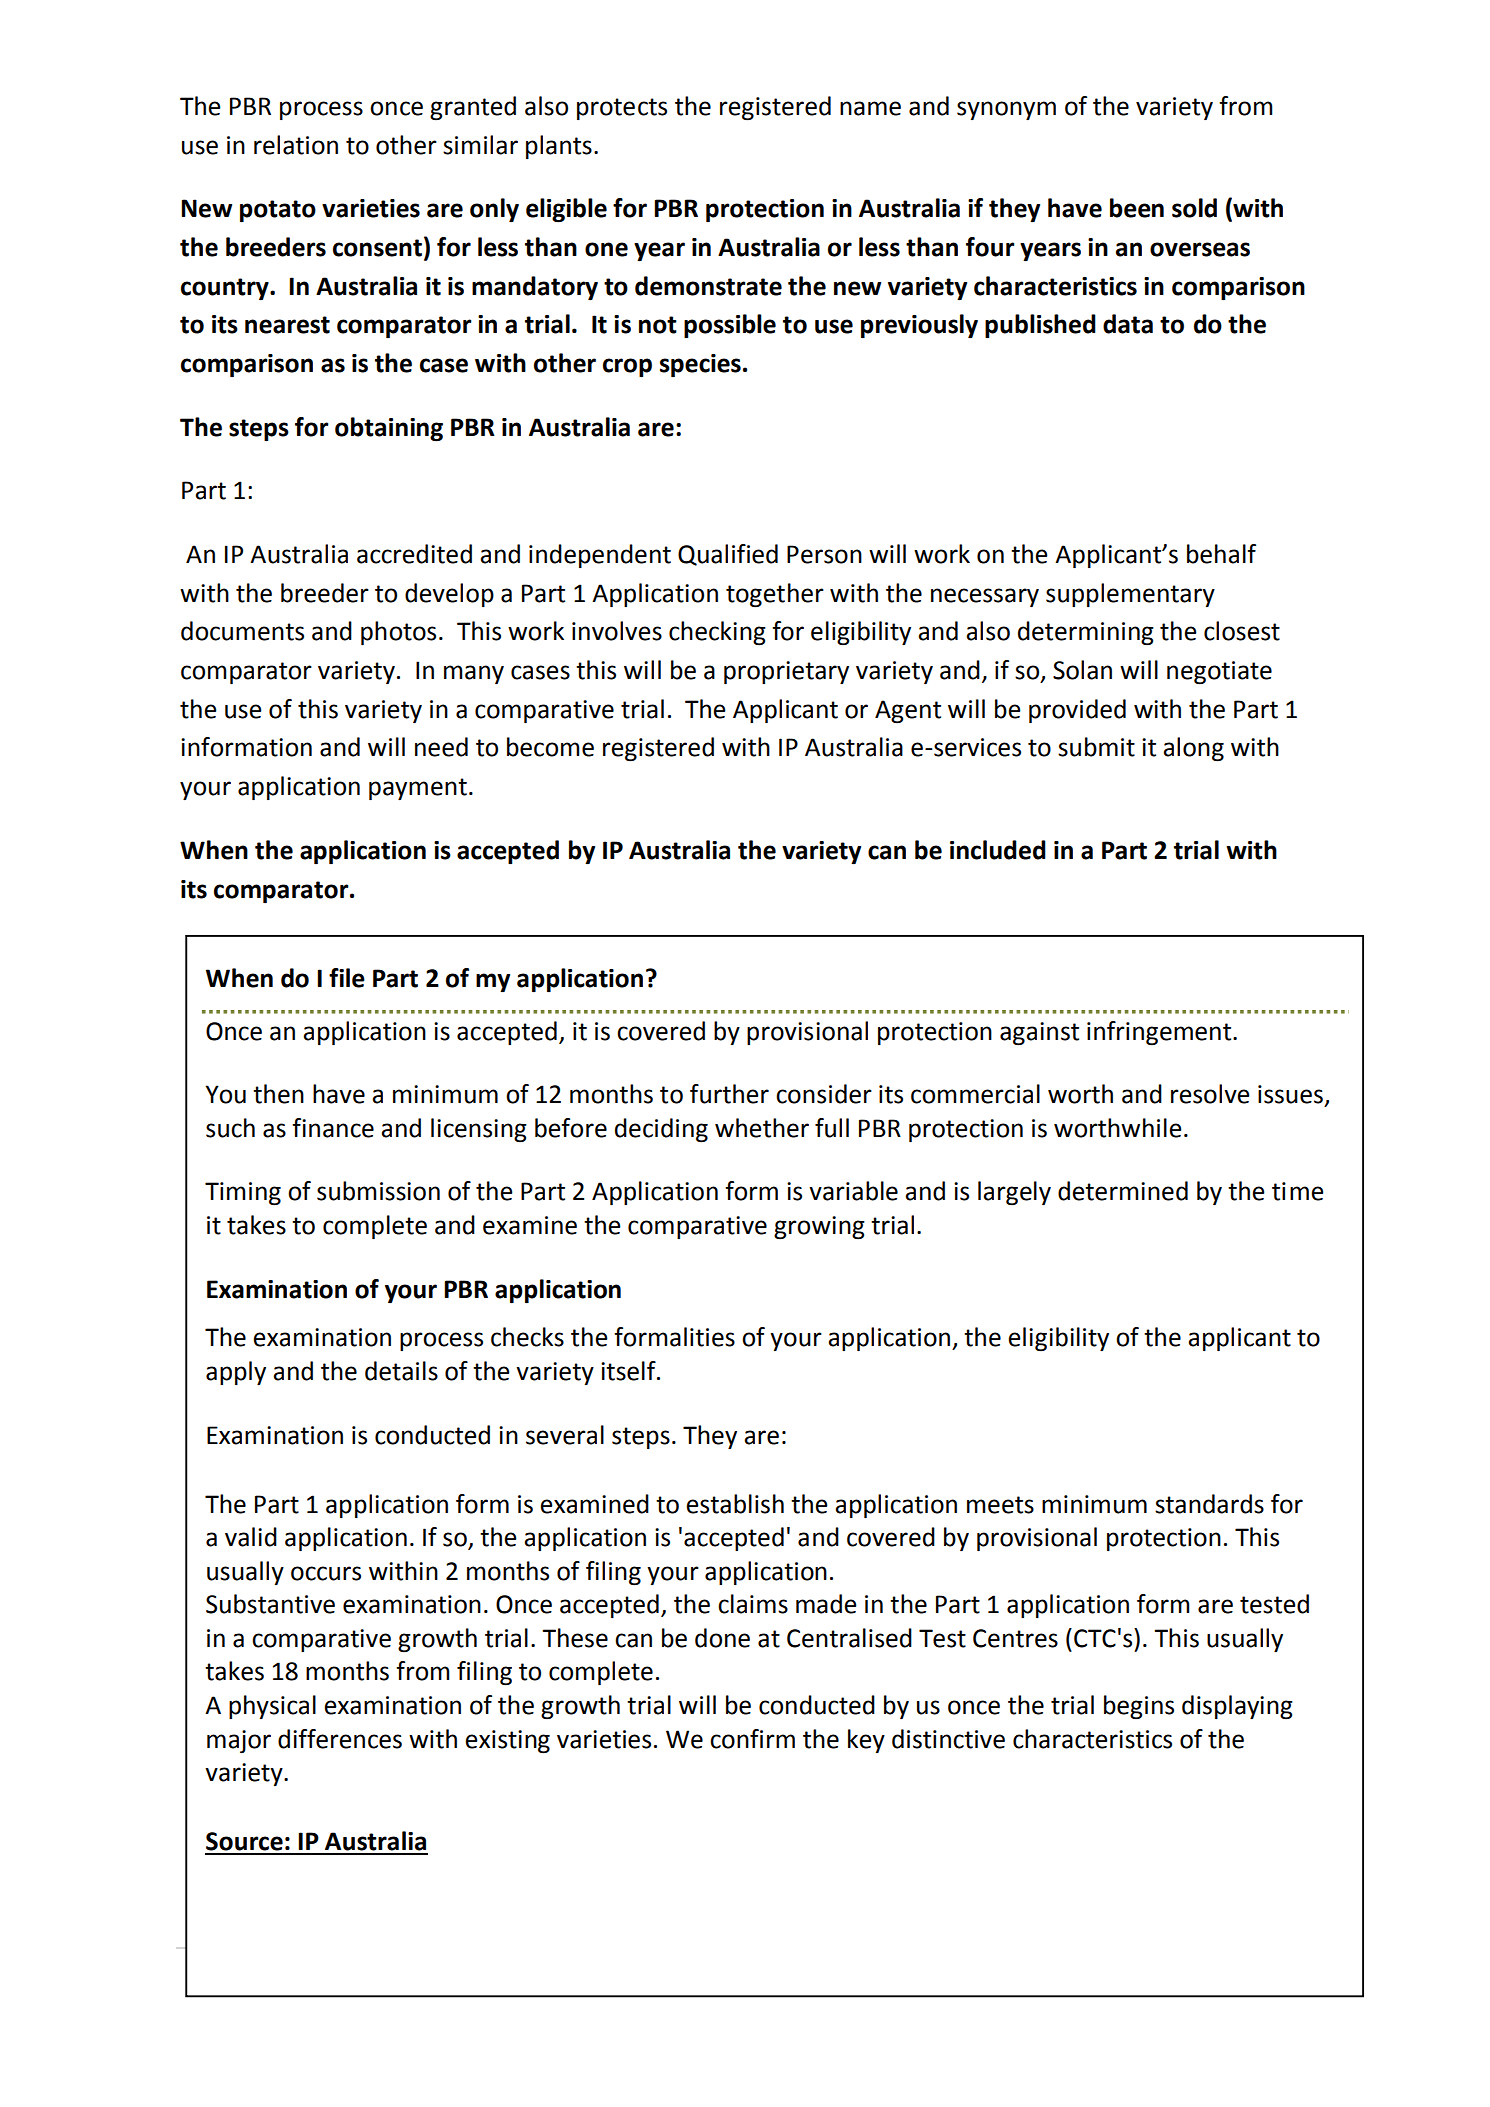 The width and height of the page is (1490, 2107). What do you see at coordinates (870, 108) in the page?
I see `name` at bounding box center [870, 108].
